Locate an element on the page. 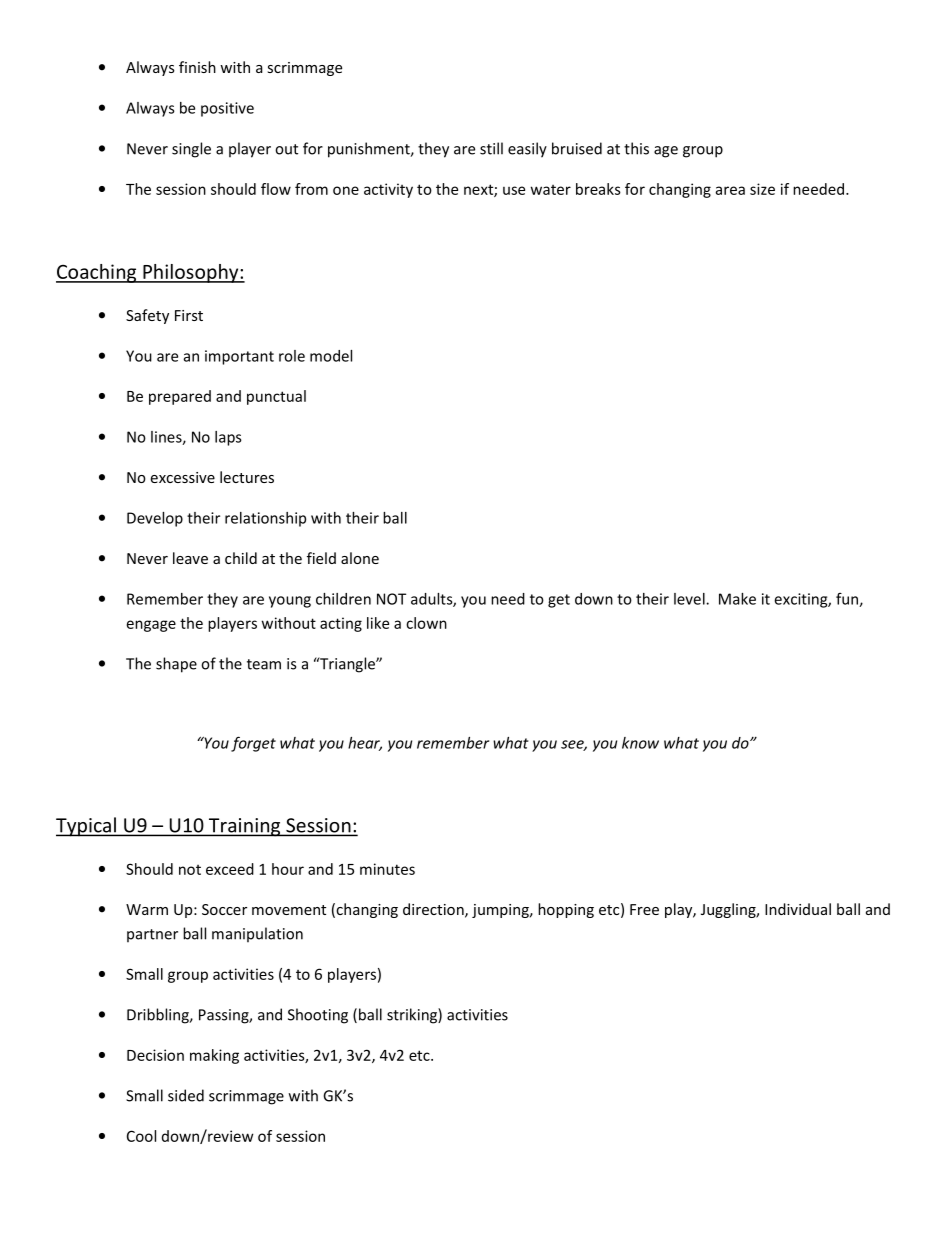 This image has width=952, height=1233. Shooting is located at coordinates (318, 1016).
